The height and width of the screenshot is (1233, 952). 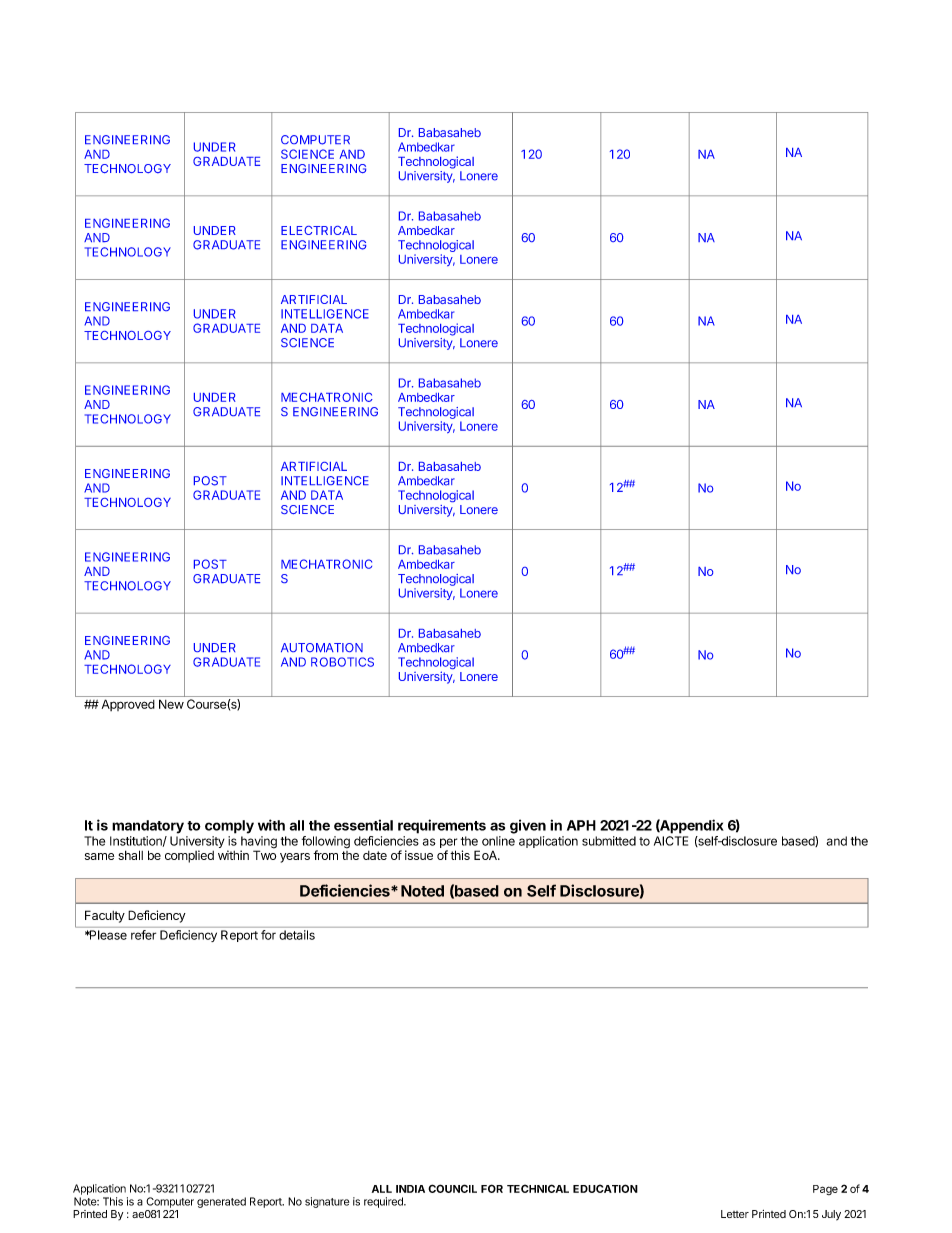 I want to click on AUTOMATION, so click(x=322, y=647).
